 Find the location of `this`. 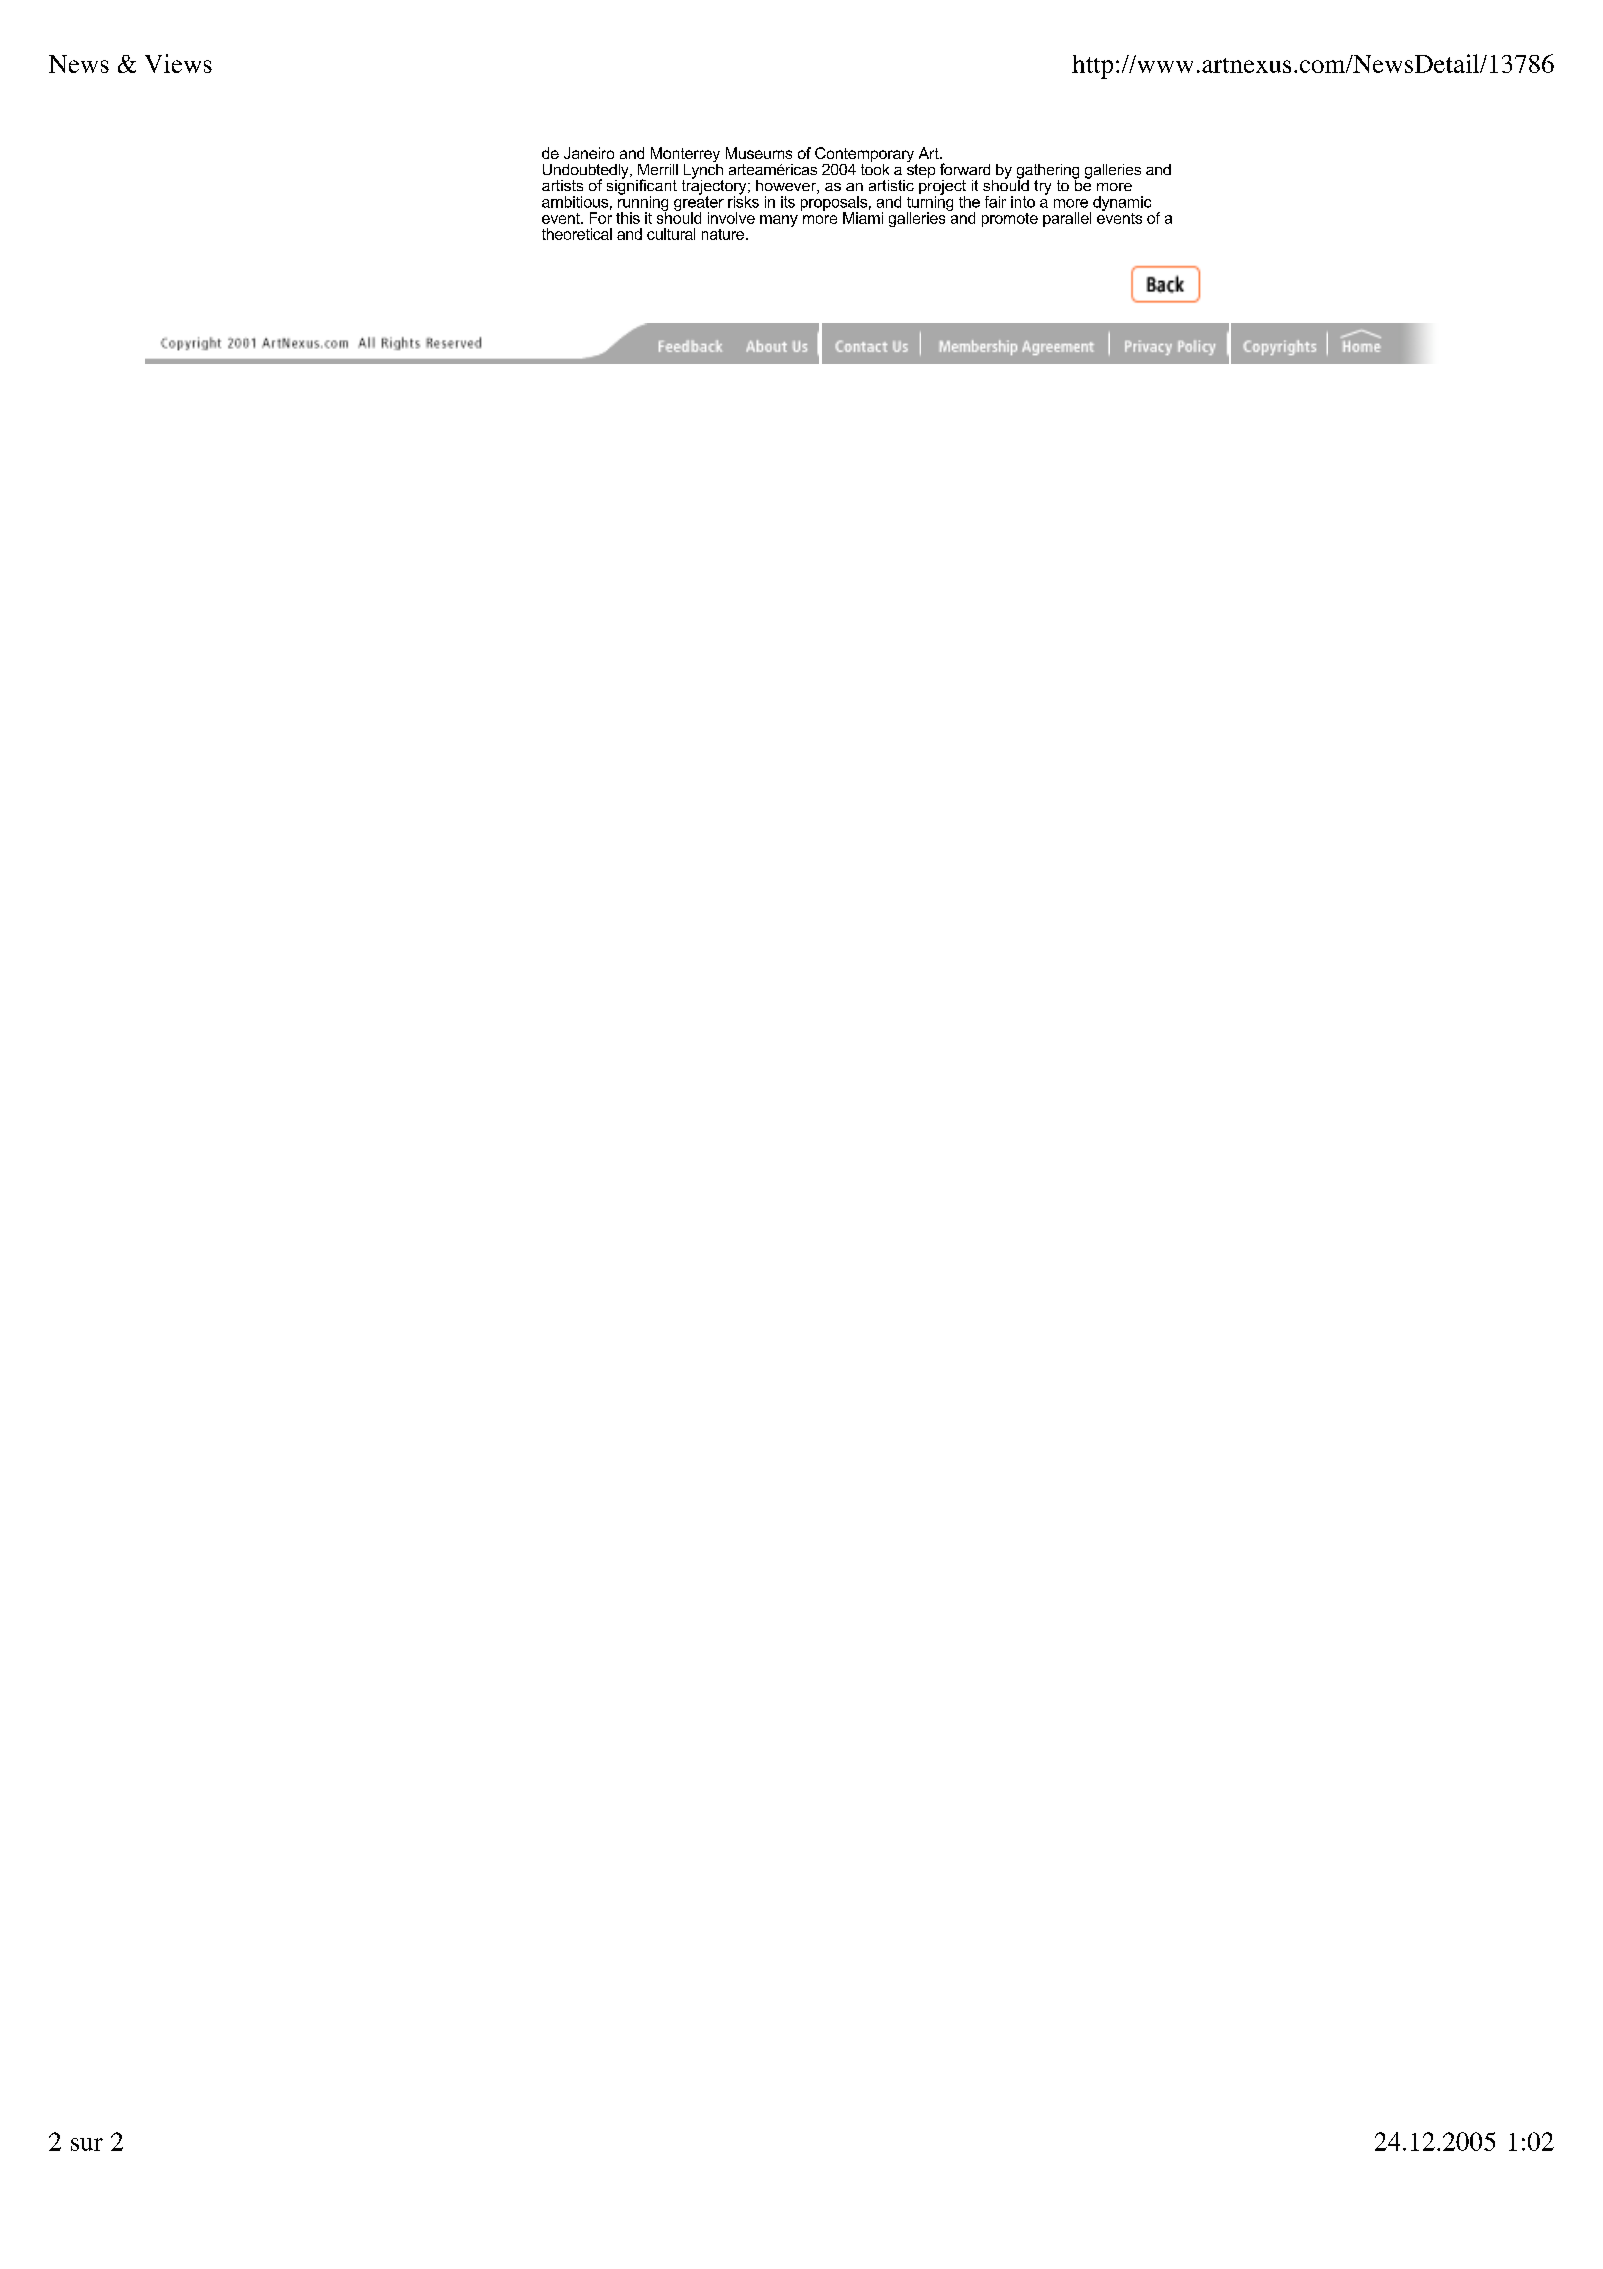

this is located at coordinates (628, 218).
